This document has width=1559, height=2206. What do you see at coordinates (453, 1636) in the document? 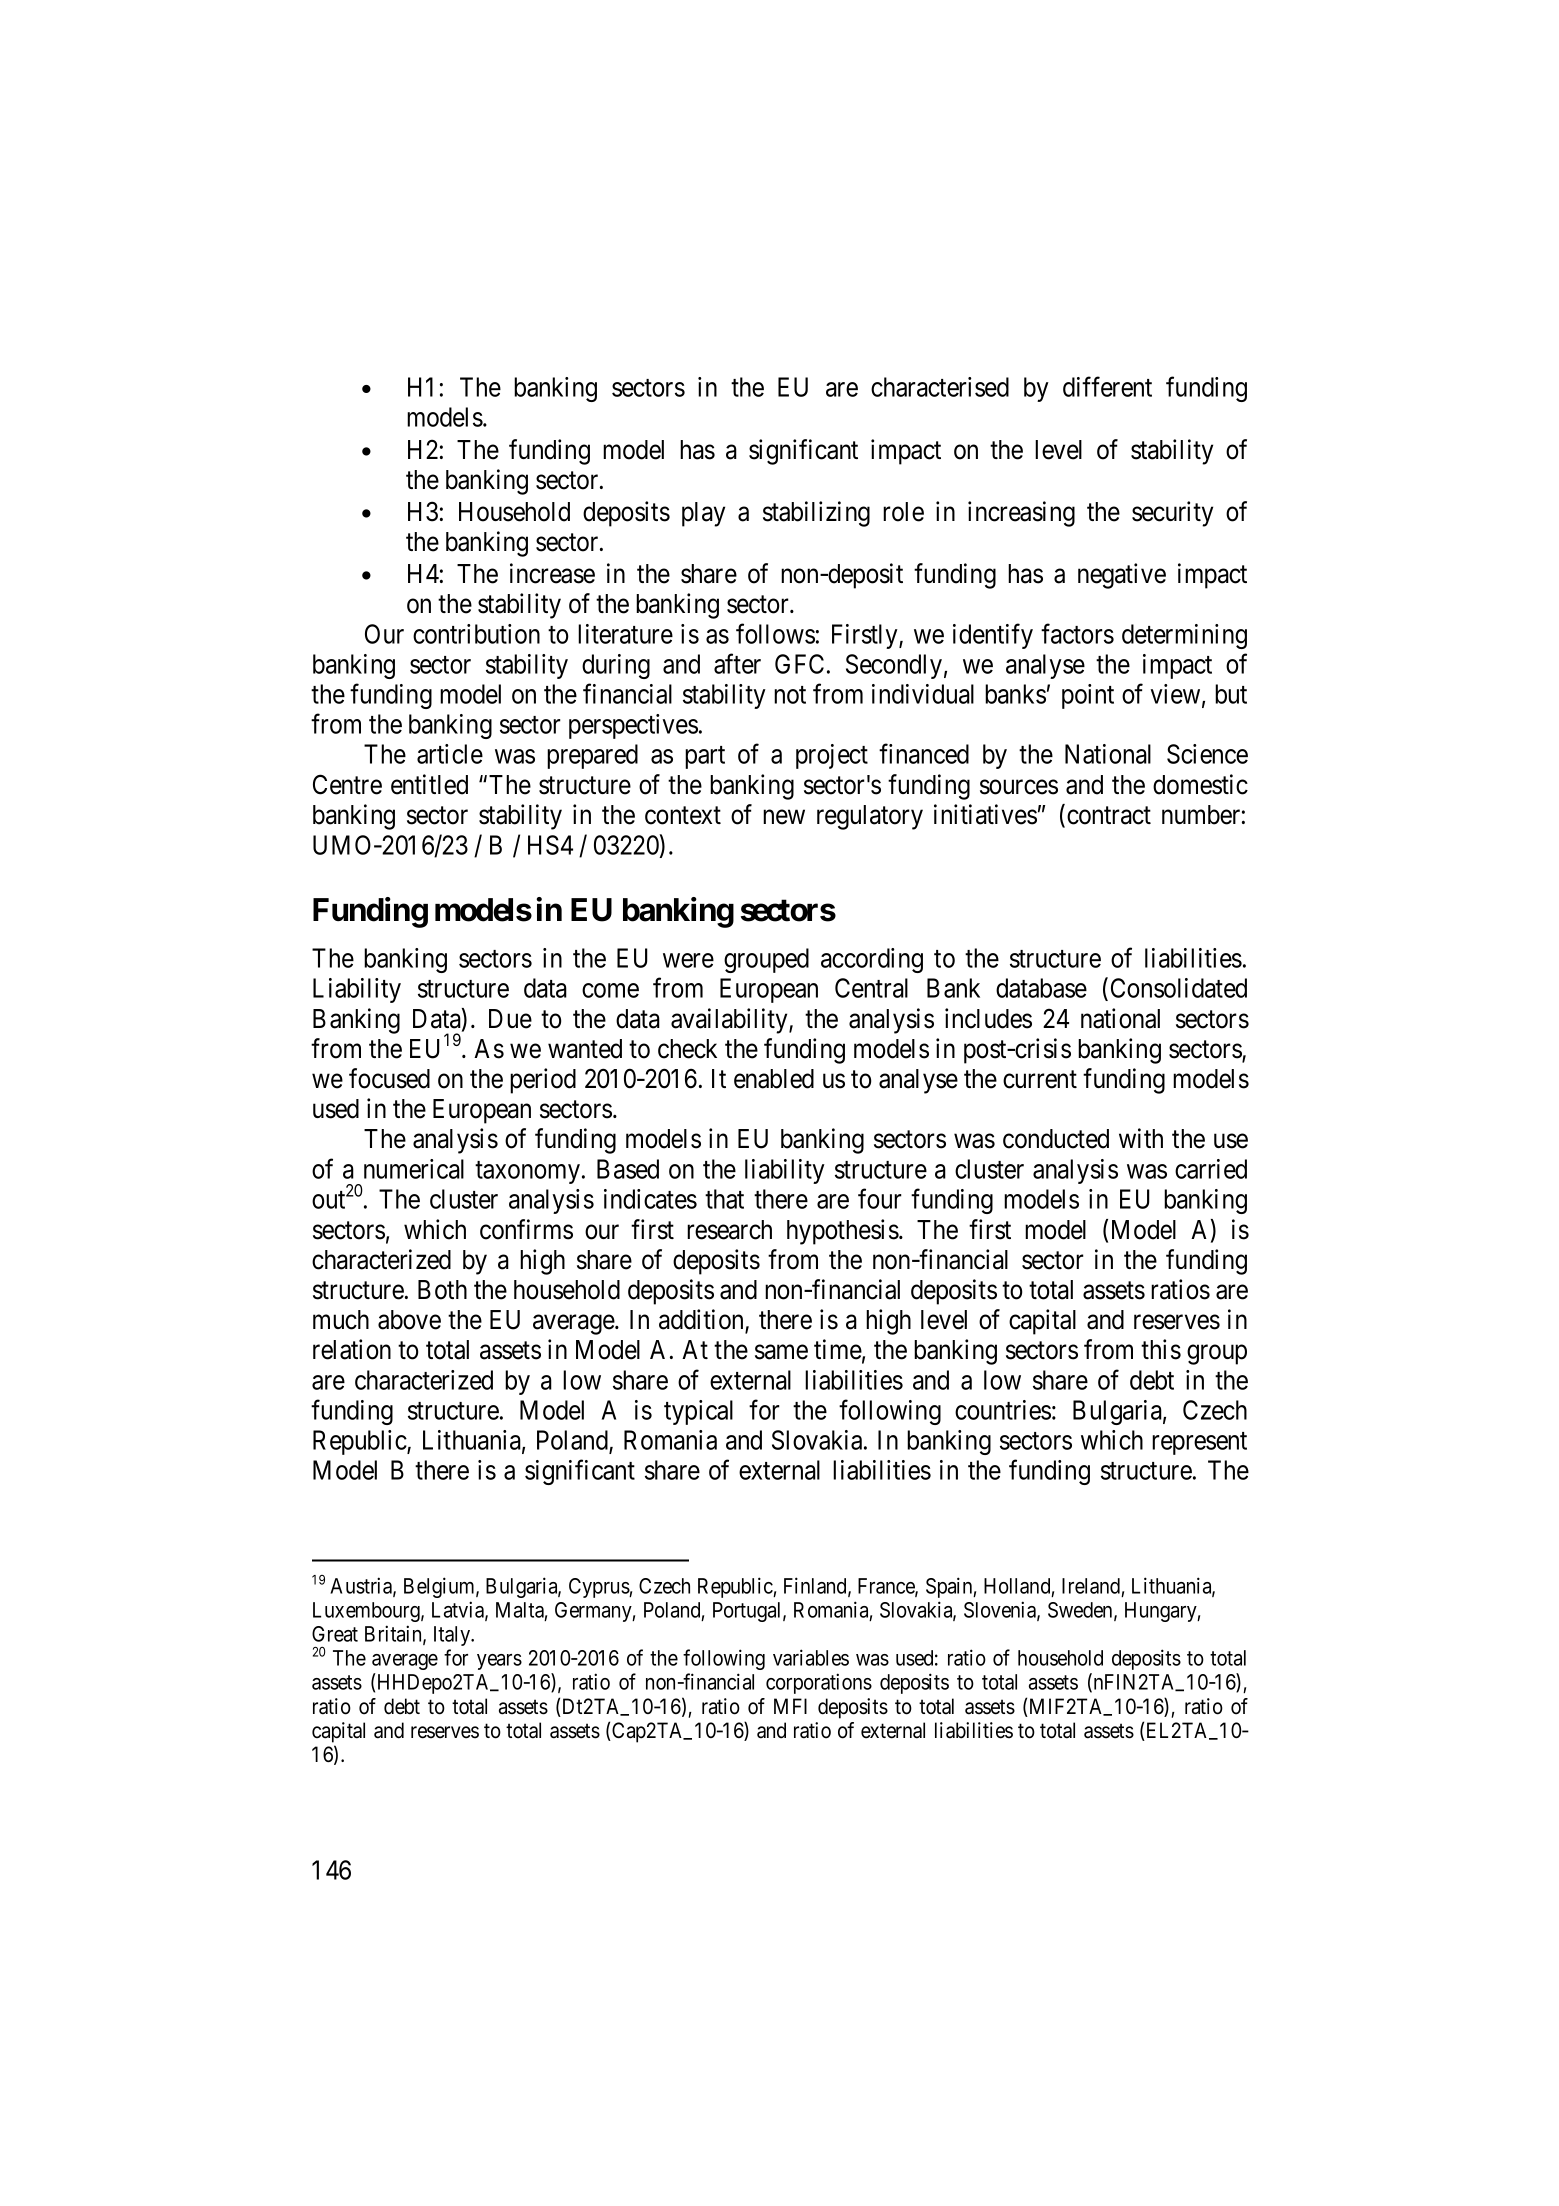
I see `Italy` at bounding box center [453, 1636].
